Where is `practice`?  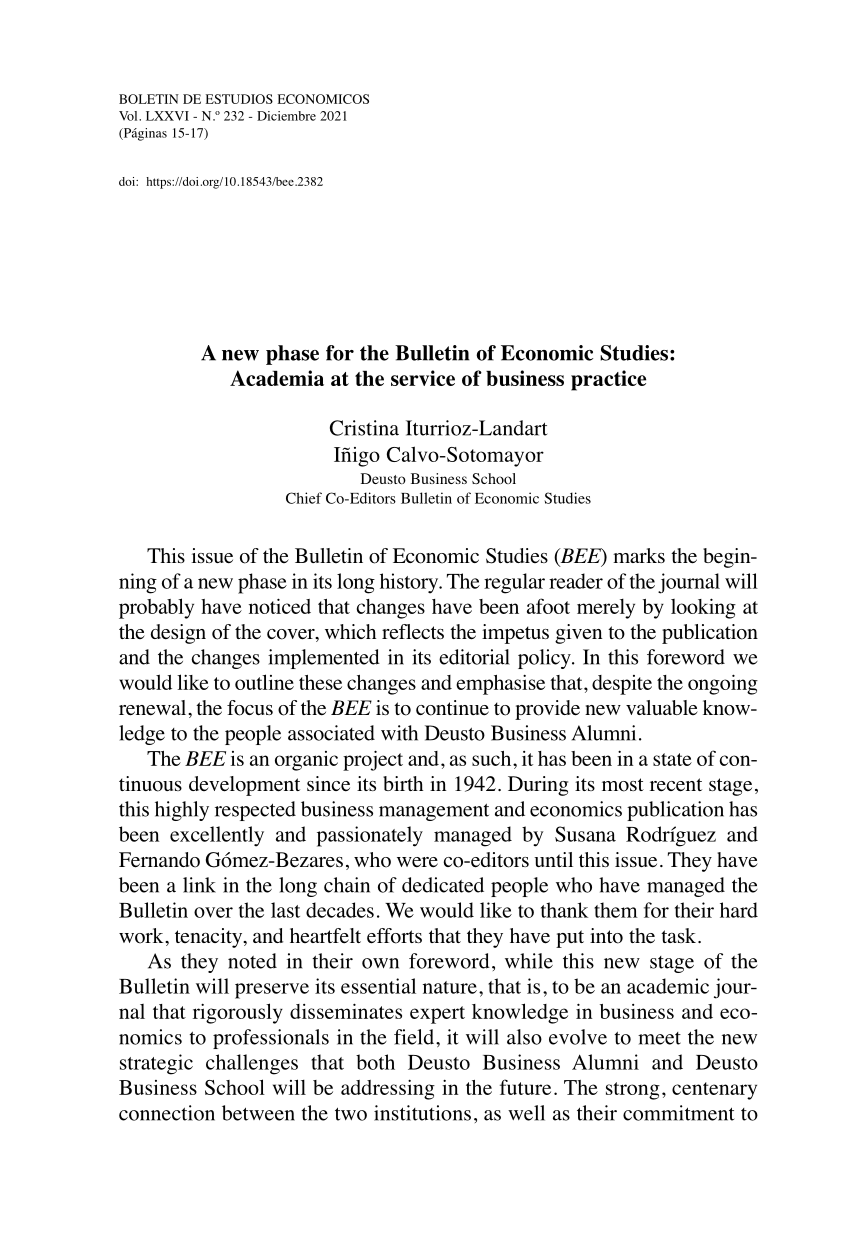 practice is located at coordinates (608, 380).
